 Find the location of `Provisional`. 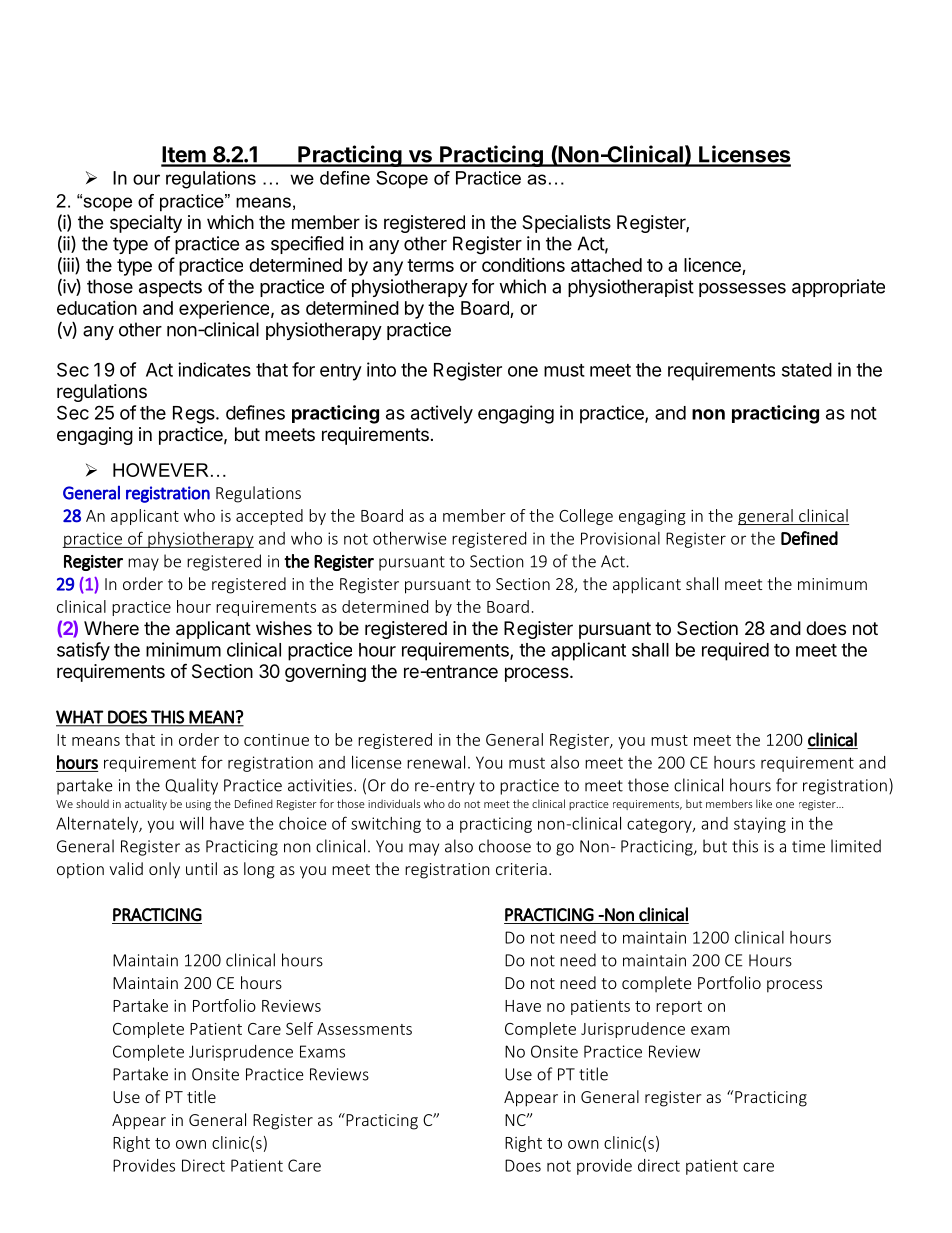

Provisional is located at coordinates (620, 538).
